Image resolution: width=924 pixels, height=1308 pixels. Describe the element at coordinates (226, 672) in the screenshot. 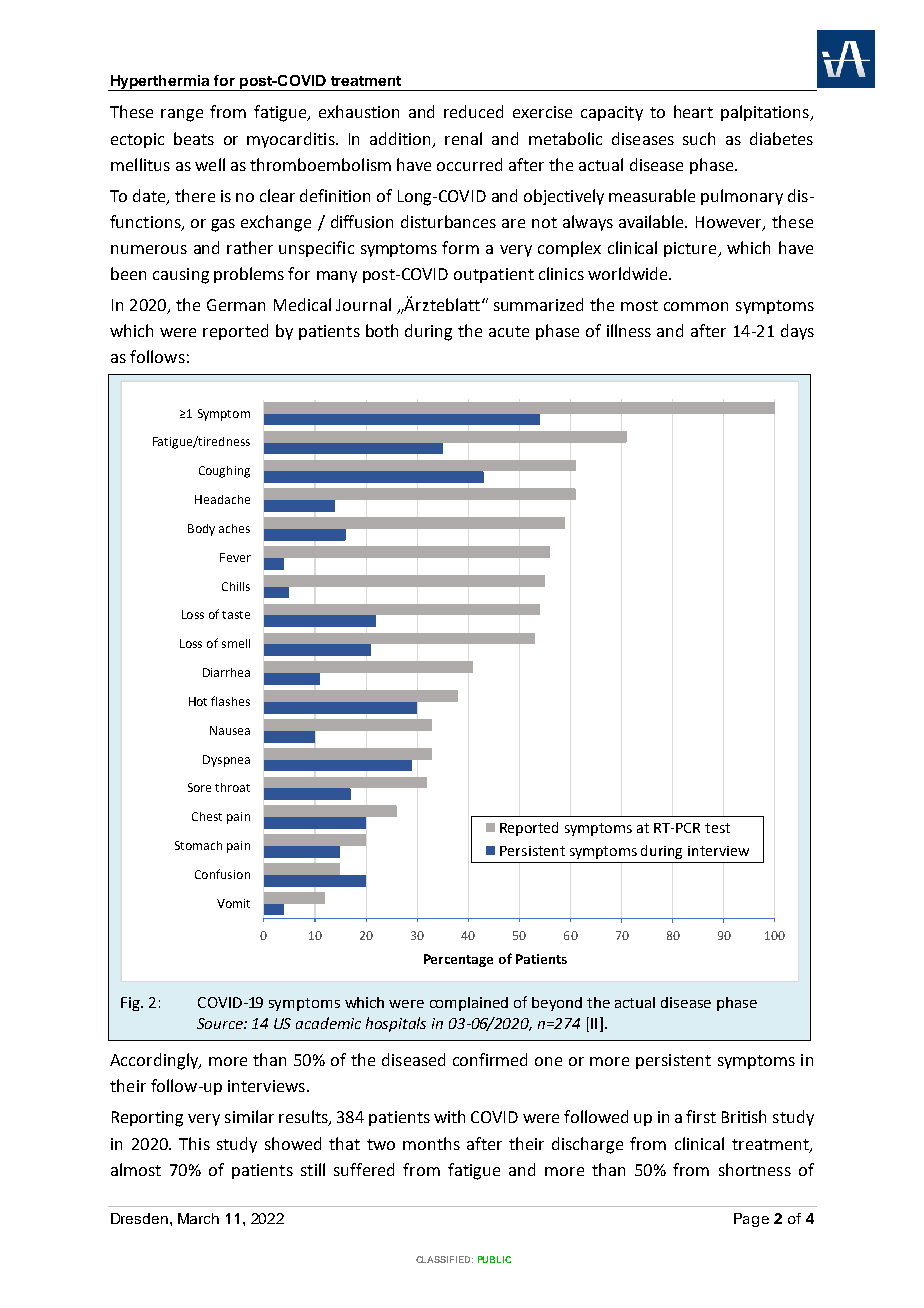

I see `Diarrhea` at that location.
